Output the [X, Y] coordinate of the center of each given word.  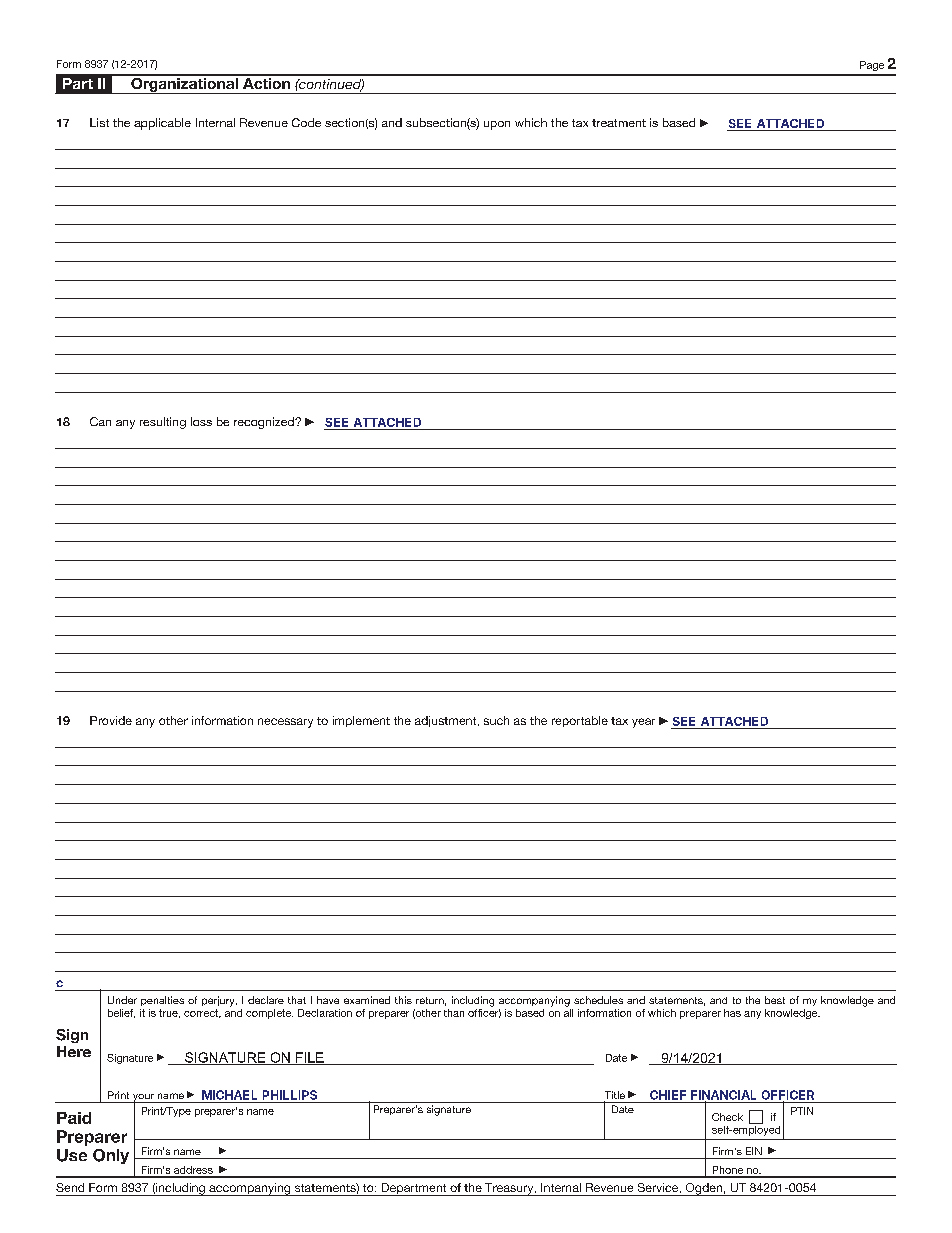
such [496, 720]
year [643, 723]
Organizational [184, 84]
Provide [111, 720]
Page [872, 66]
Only [111, 1156]
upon [497, 125]
